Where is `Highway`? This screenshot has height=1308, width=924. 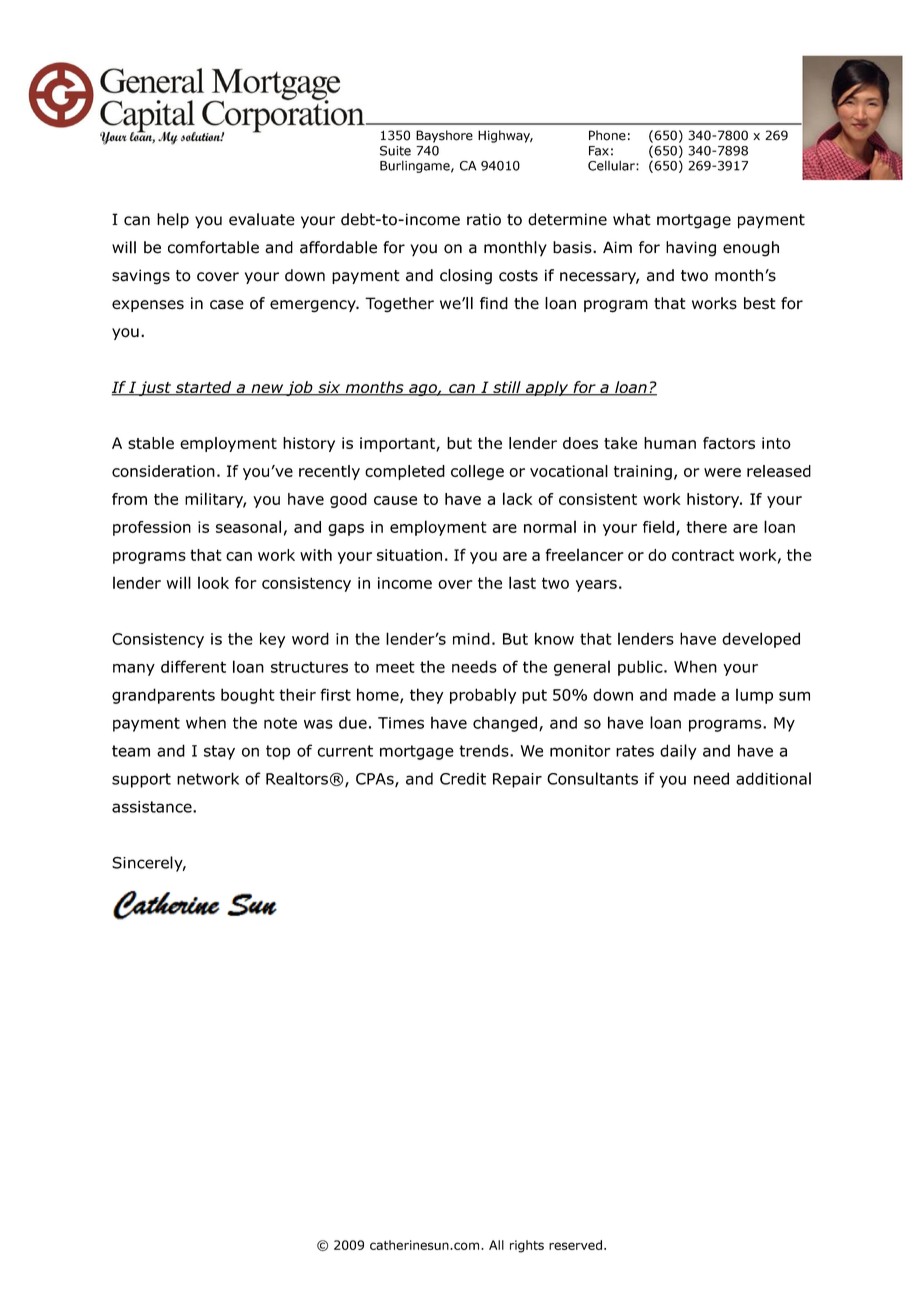 Highway is located at coordinates (505, 136).
